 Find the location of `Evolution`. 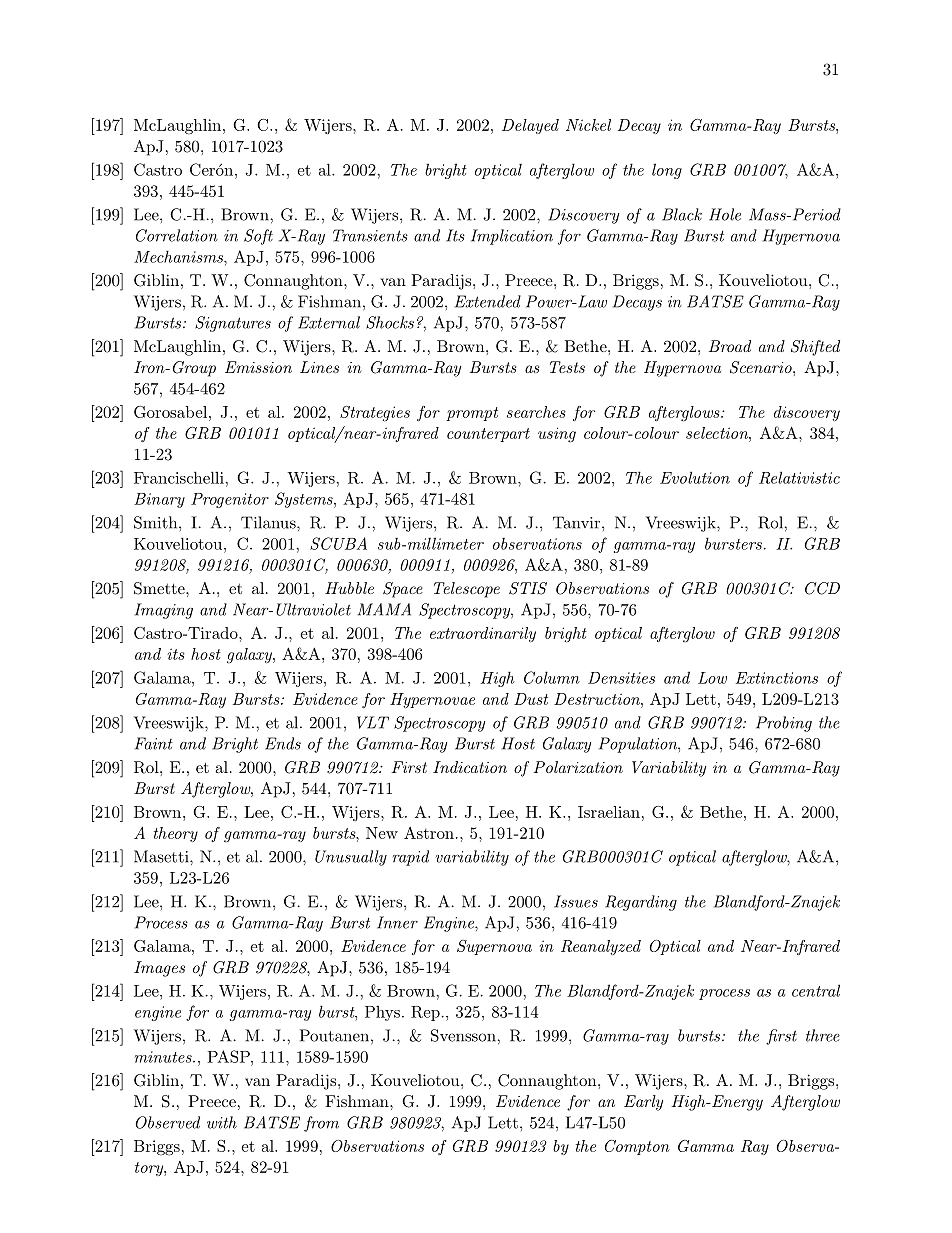

Evolution is located at coordinates (695, 477).
